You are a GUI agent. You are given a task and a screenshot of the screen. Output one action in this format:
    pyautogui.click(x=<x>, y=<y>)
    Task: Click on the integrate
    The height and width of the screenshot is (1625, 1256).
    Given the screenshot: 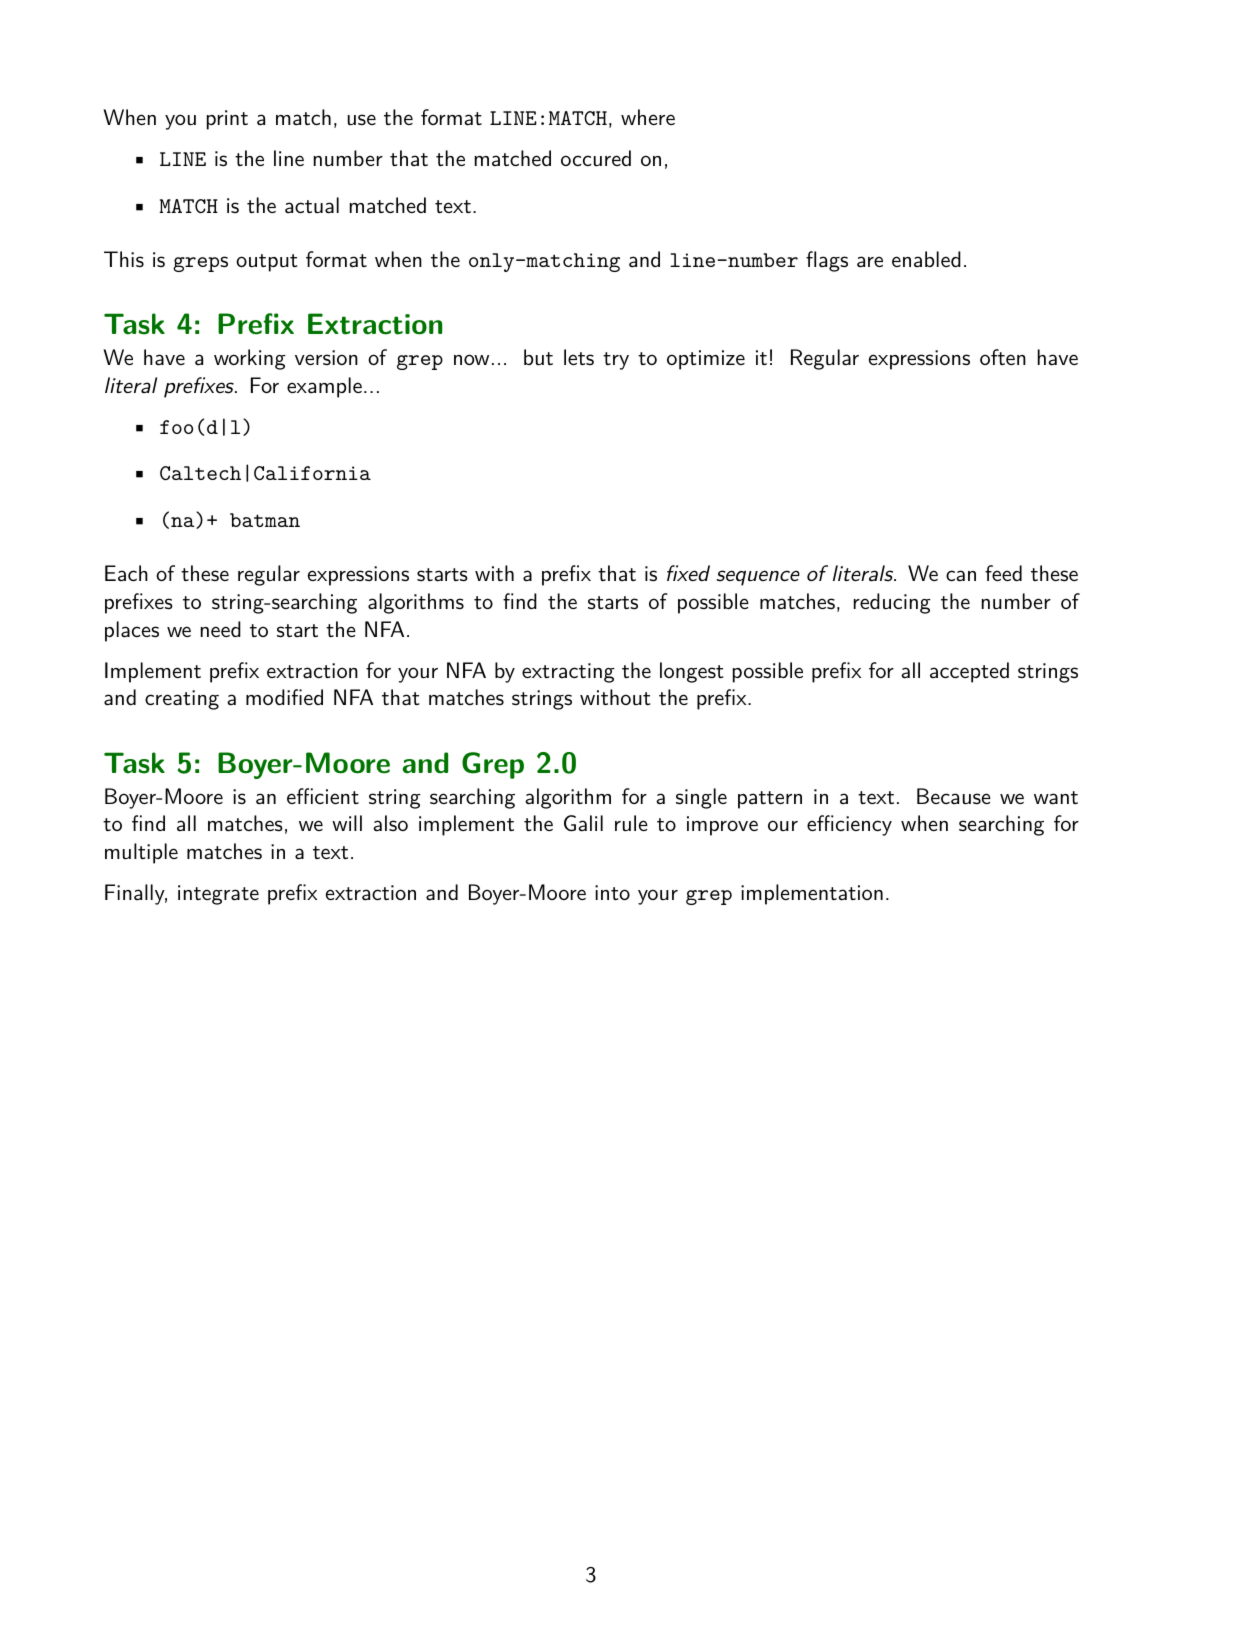 What is the action you would take?
    pyautogui.click(x=218, y=895)
